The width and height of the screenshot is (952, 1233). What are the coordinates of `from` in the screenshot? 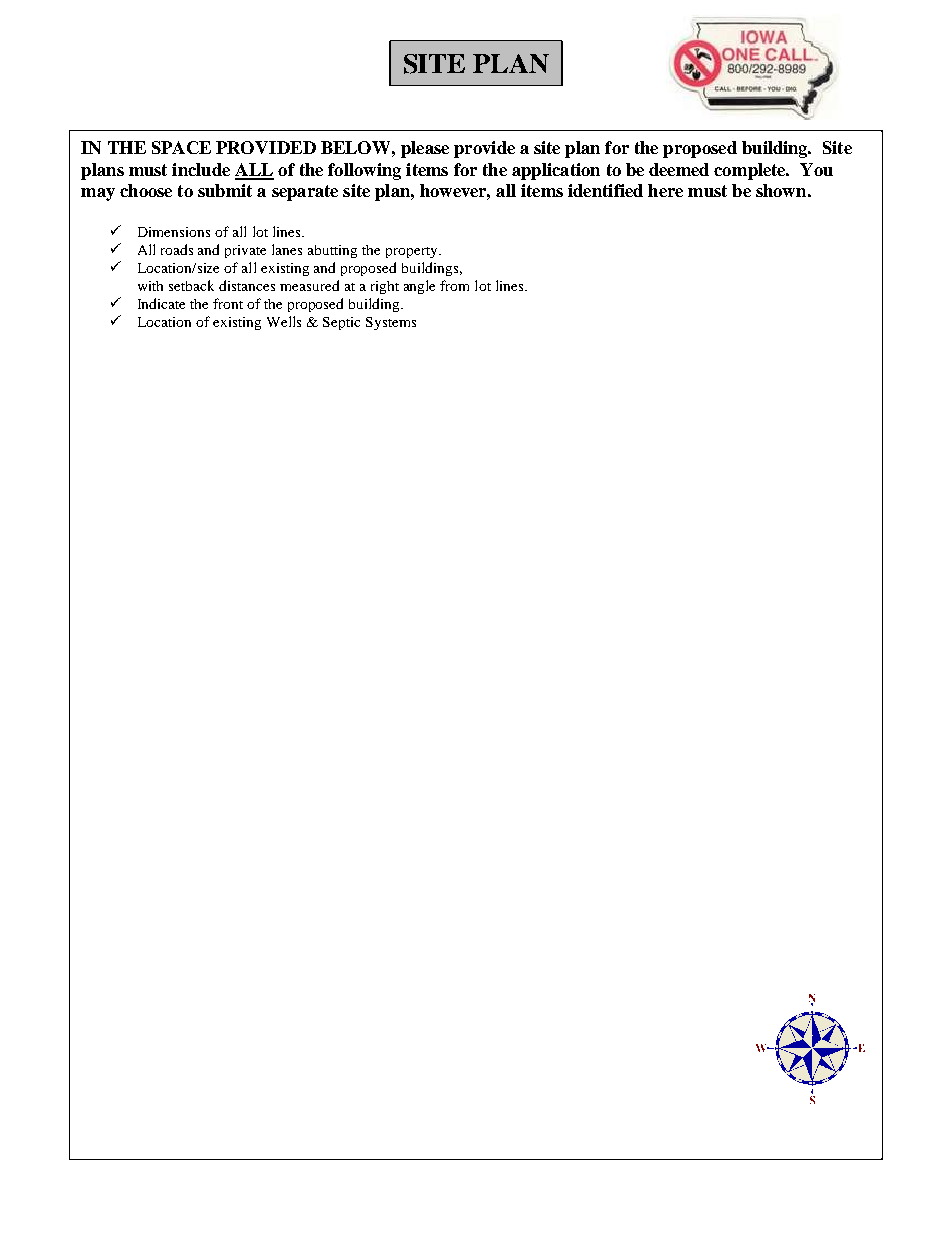 It's located at (454, 285).
